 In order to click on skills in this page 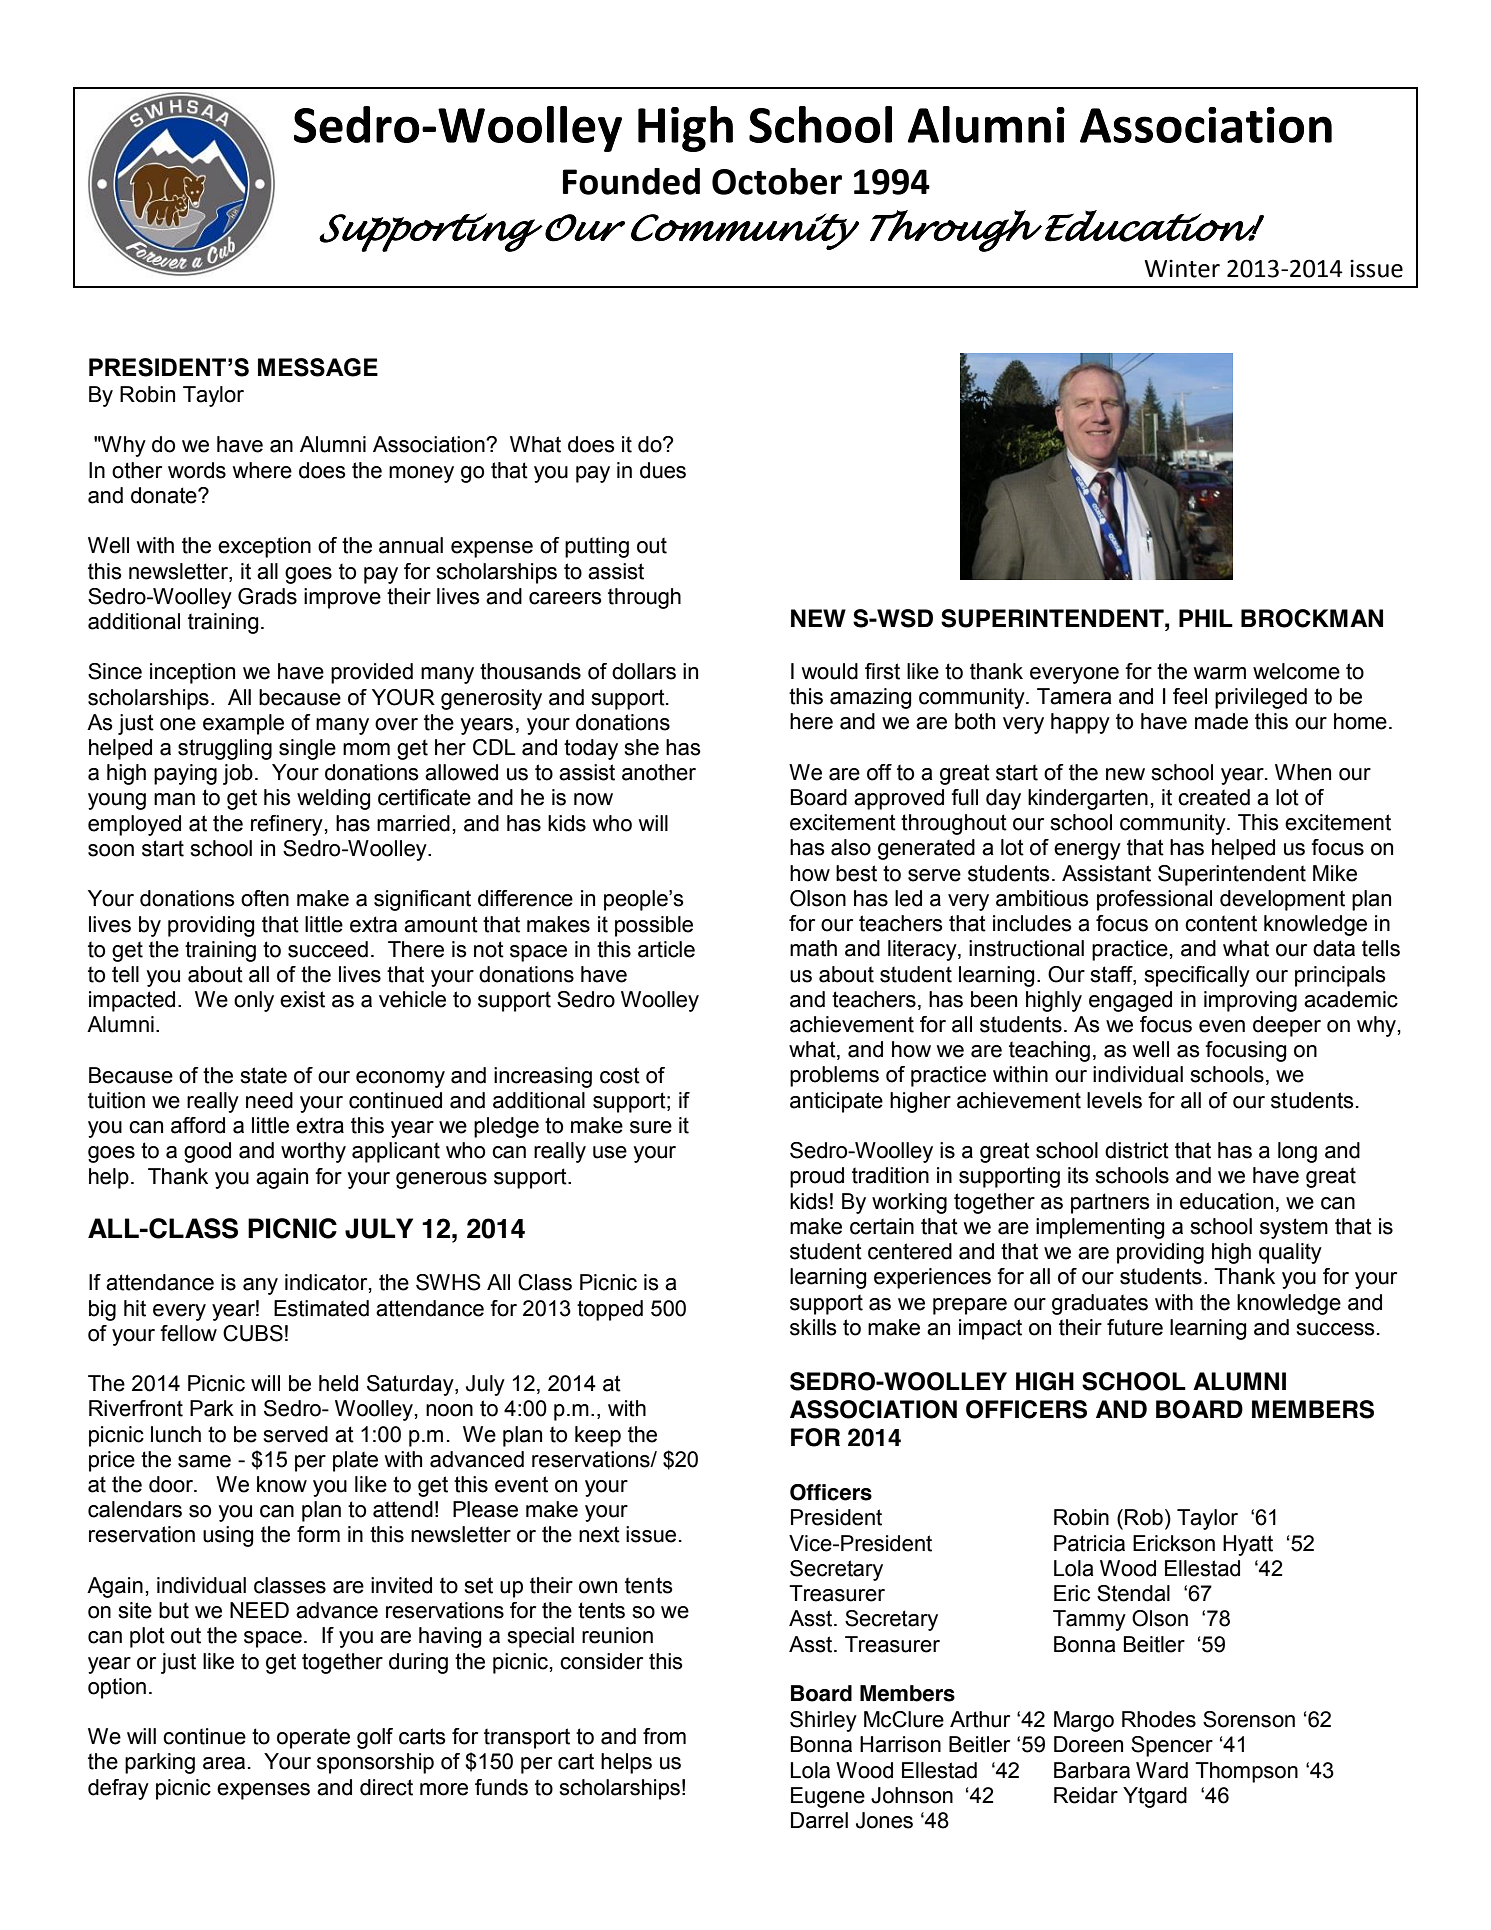, I will do `click(813, 1327)`.
